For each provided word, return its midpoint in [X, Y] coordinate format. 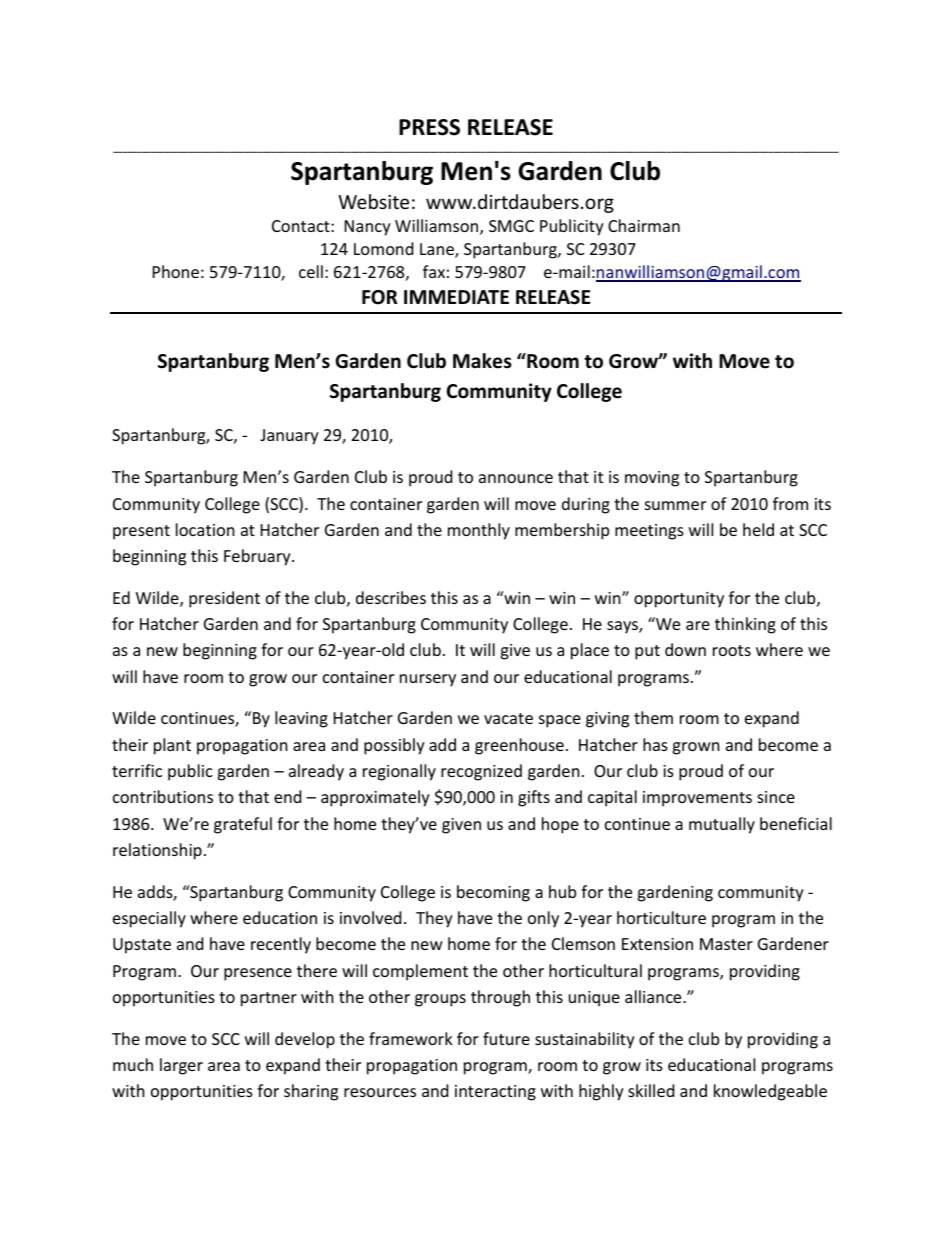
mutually [722, 825]
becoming [493, 893]
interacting [495, 1093]
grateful [243, 825]
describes [391, 597]
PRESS [429, 127]
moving [652, 479]
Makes [482, 361]
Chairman [644, 225]
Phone [176, 271]
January [289, 437]
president [224, 599]
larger [181, 1066]
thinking [745, 625]
